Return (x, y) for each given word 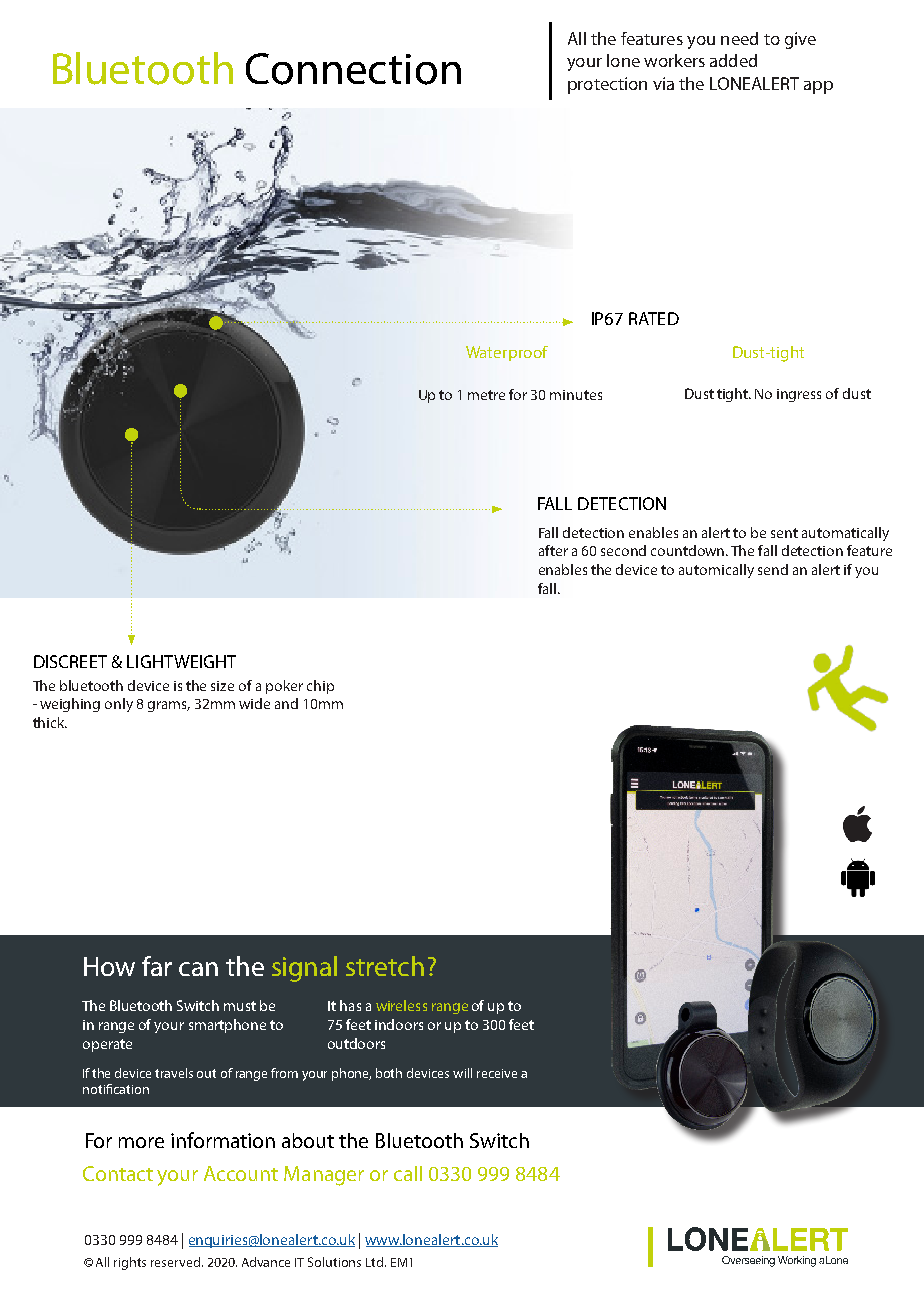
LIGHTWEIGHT (181, 661)
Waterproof (507, 353)
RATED (654, 318)
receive (497, 1073)
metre (486, 395)
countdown (689, 550)
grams (169, 706)
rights (130, 1263)
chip (320, 687)
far (157, 966)
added (733, 60)
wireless (401, 1005)
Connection (353, 69)
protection (607, 85)
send (773, 569)
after (553, 550)
